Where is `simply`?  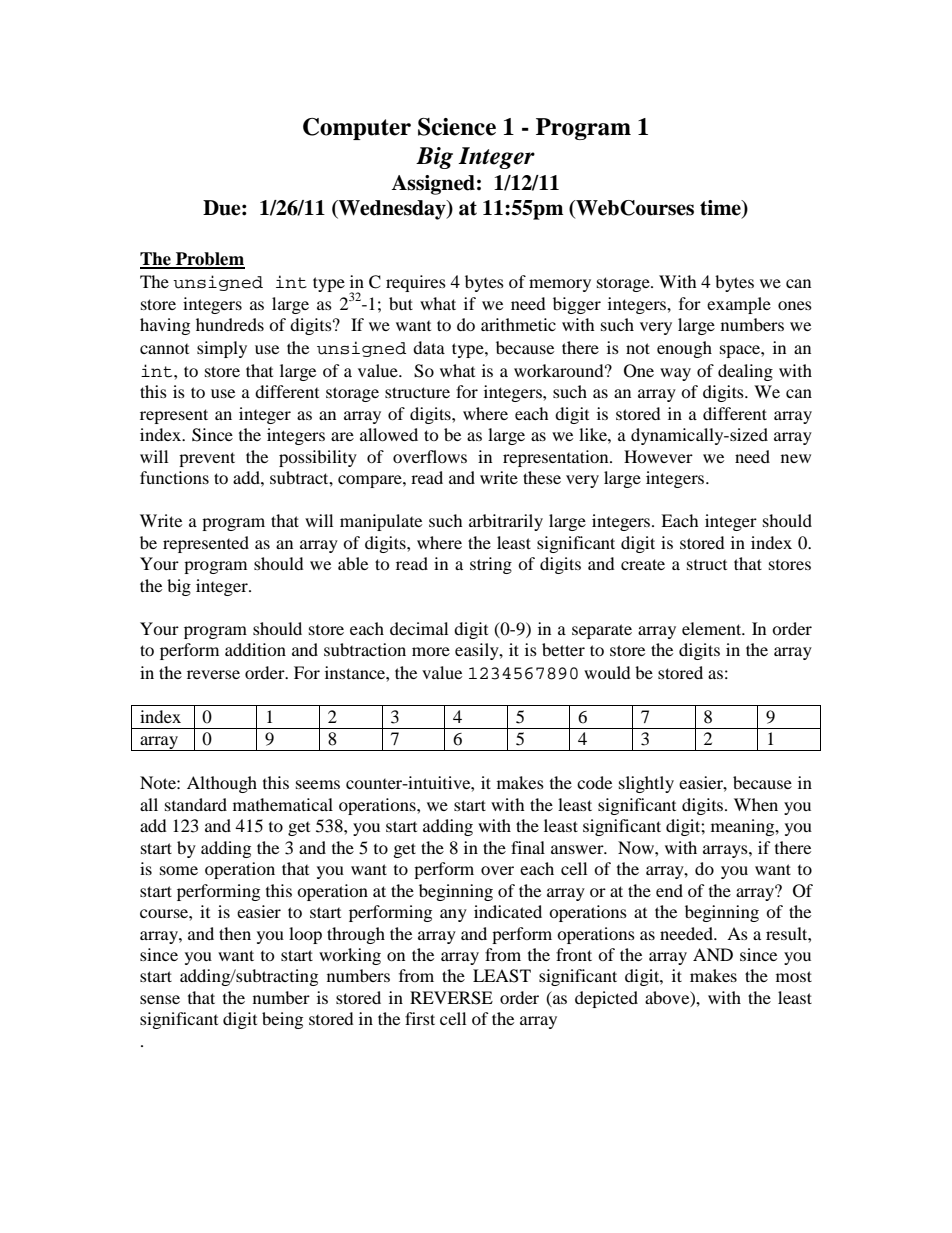
simply is located at coordinates (222, 349).
